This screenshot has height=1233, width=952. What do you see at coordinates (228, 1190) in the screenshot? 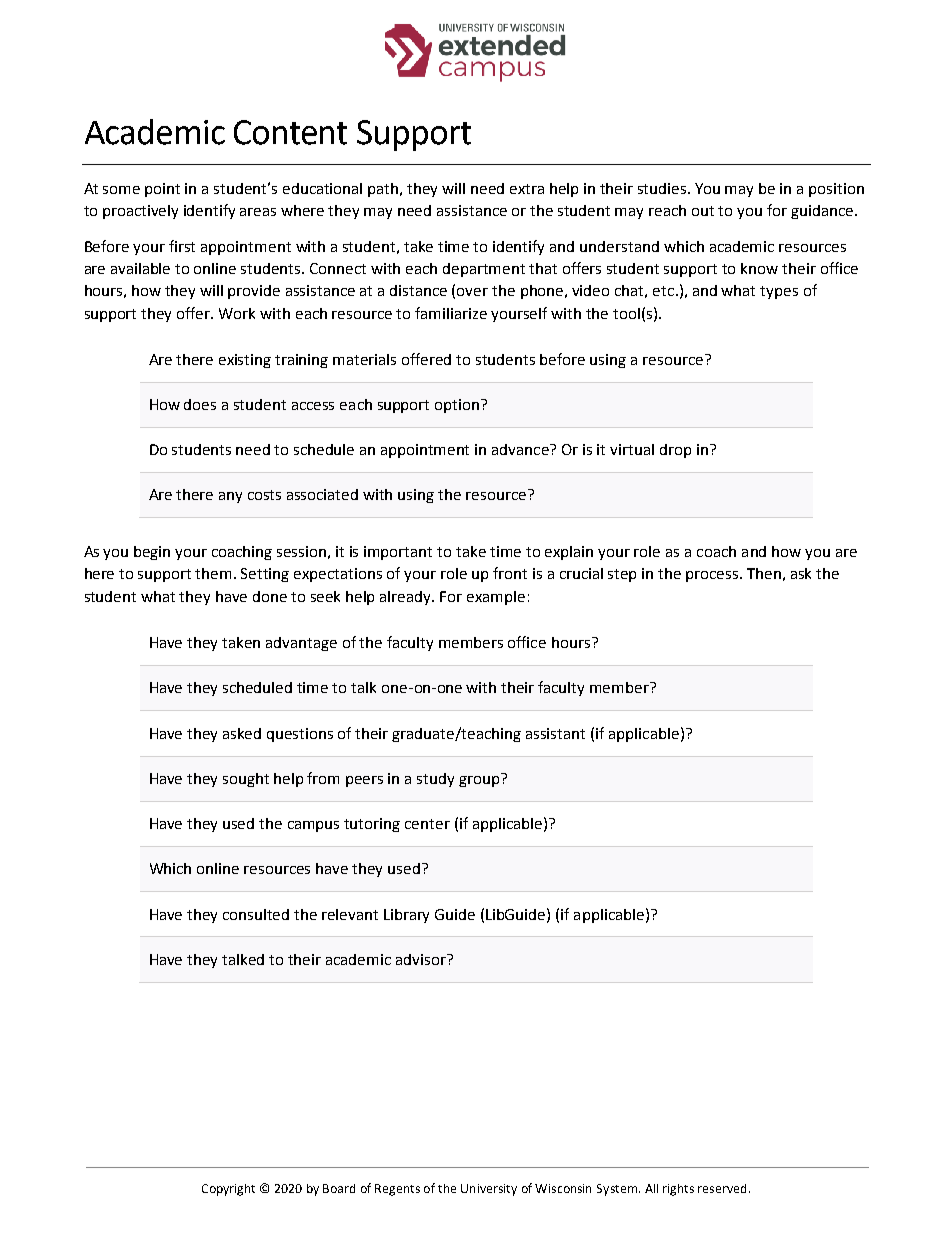
I see `Copyright` at bounding box center [228, 1190].
